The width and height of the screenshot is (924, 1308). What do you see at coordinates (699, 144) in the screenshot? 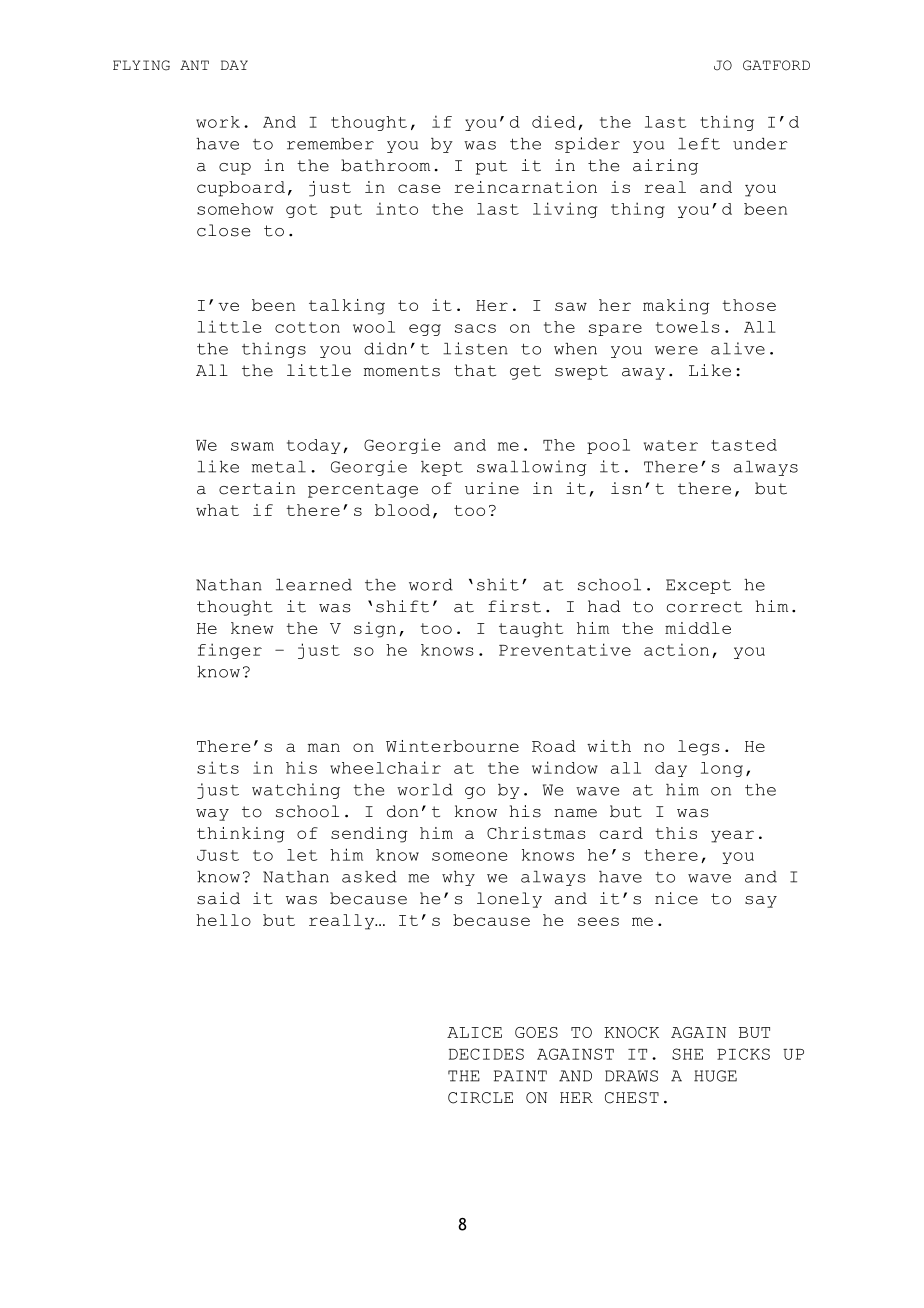
I see `left` at bounding box center [699, 144].
